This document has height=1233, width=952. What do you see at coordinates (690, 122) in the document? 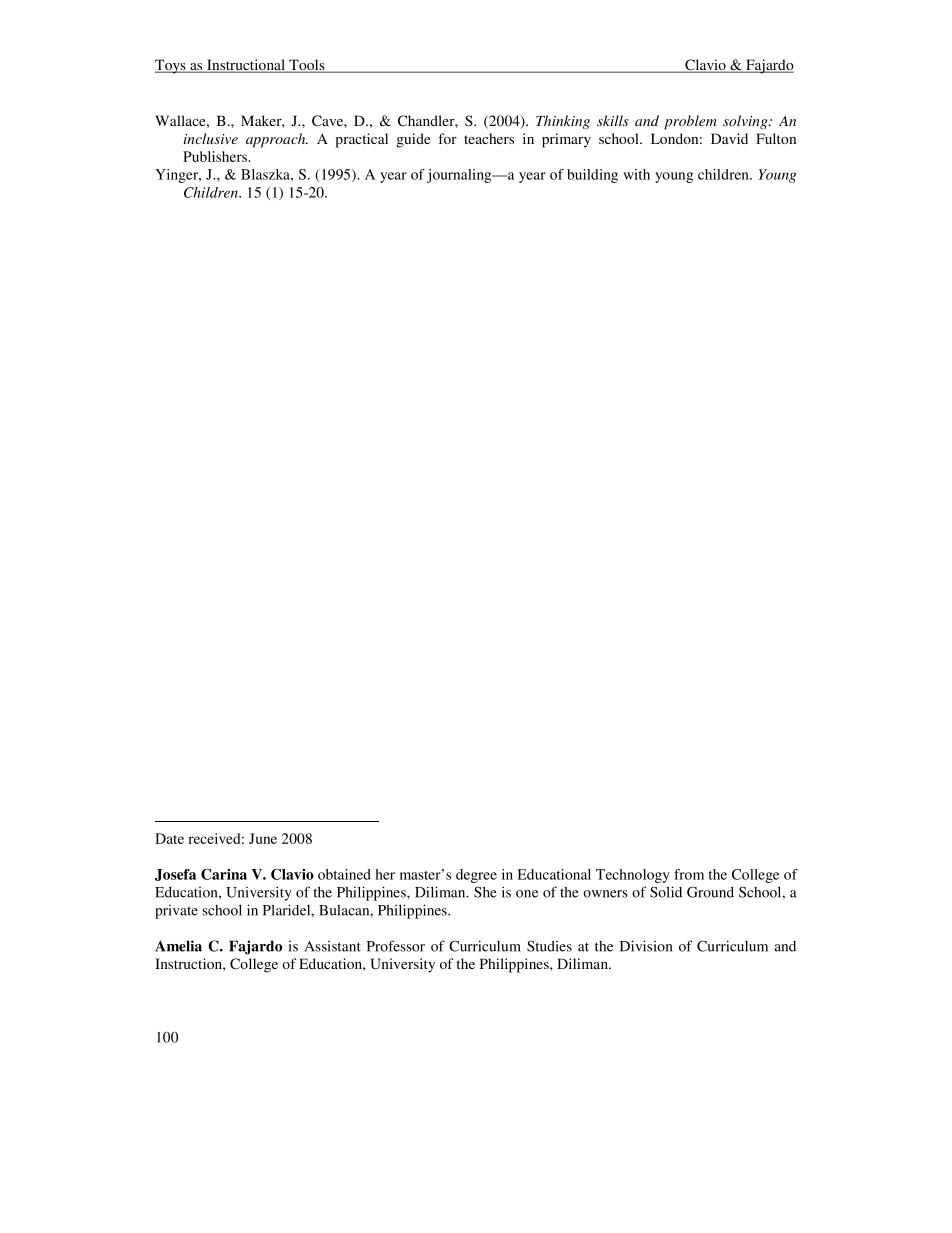
I see `problem` at bounding box center [690, 122].
